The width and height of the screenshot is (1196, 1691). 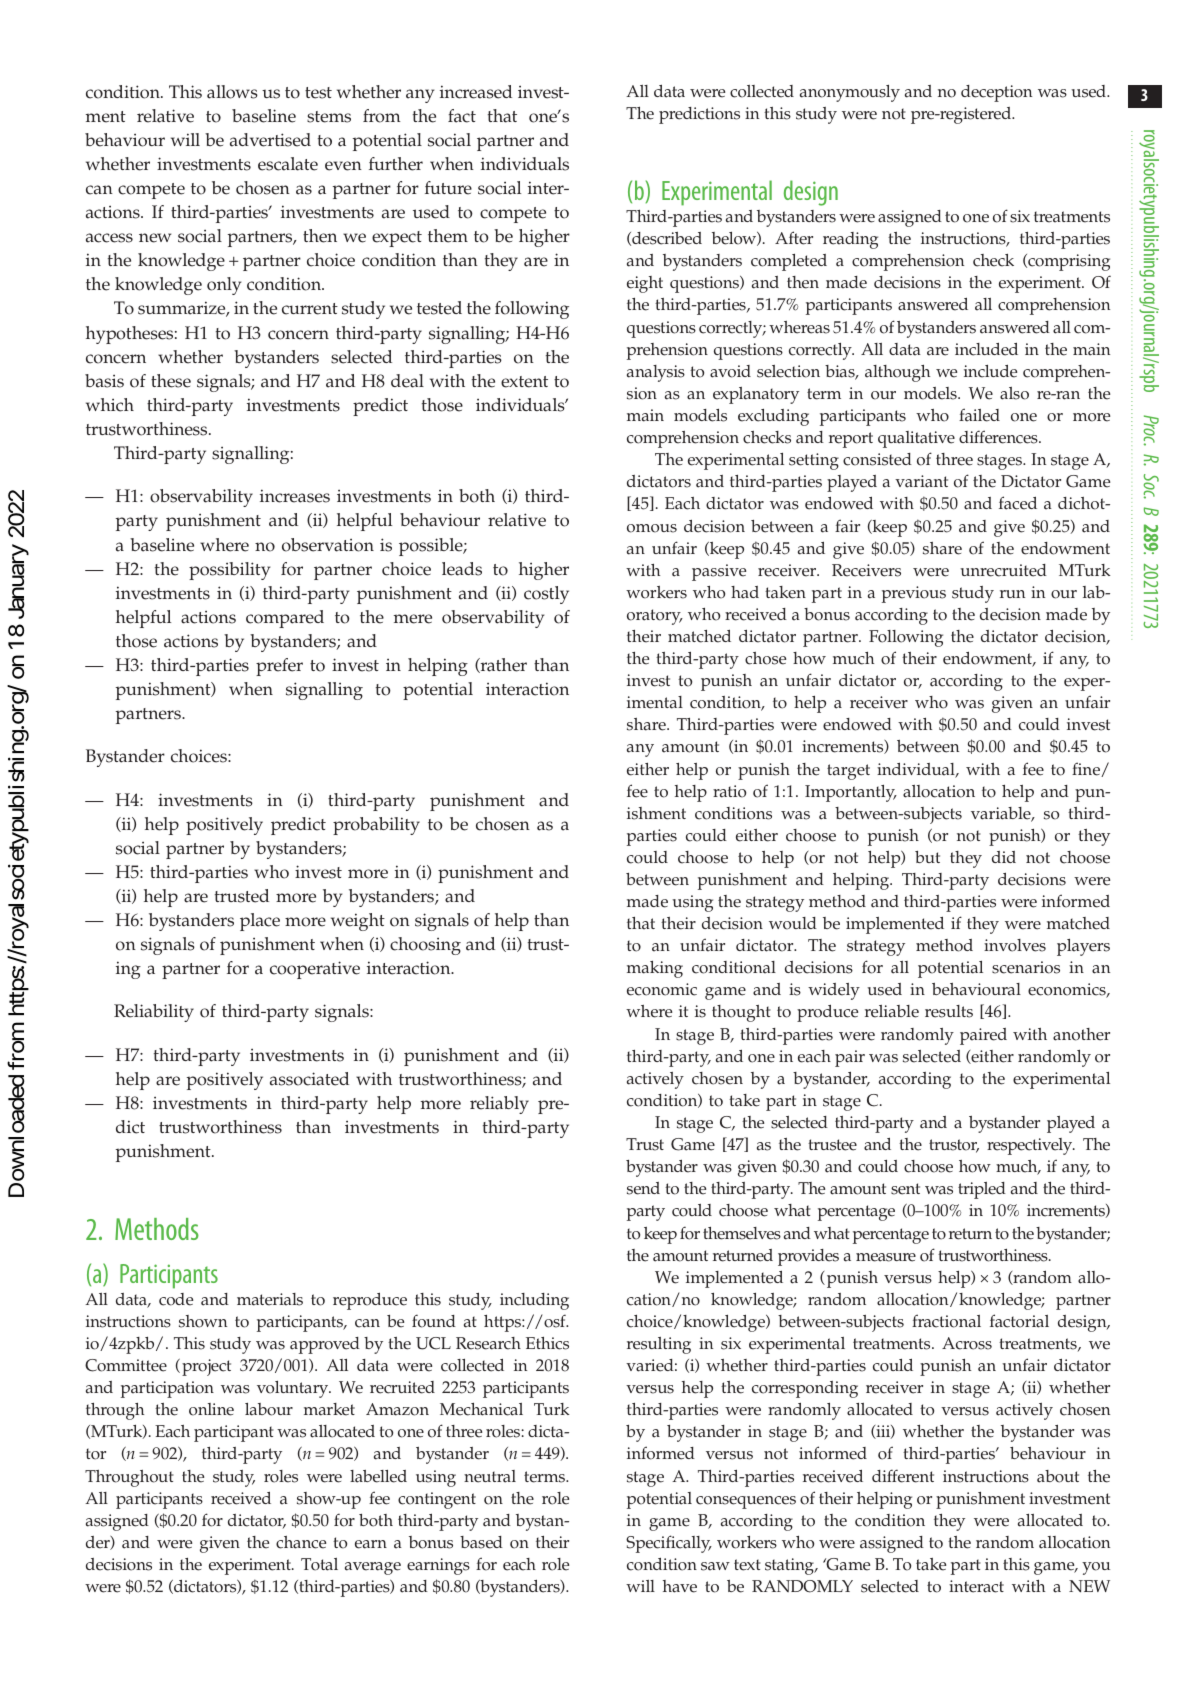 I want to click on advertised, so click(x=270, y=140).
